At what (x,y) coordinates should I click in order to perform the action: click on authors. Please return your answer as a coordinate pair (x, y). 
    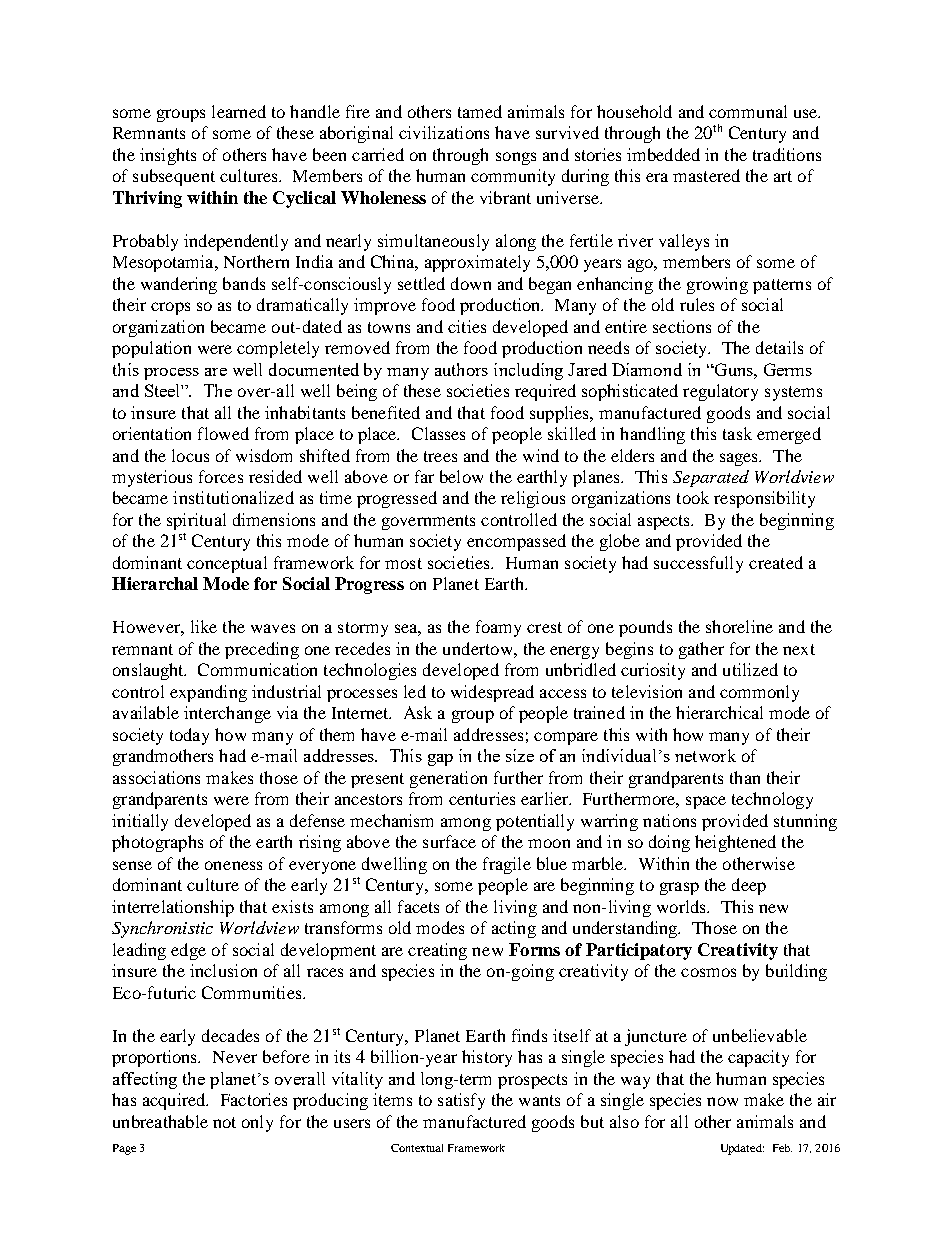
    Looking at the image, I should click on (461, 369).
